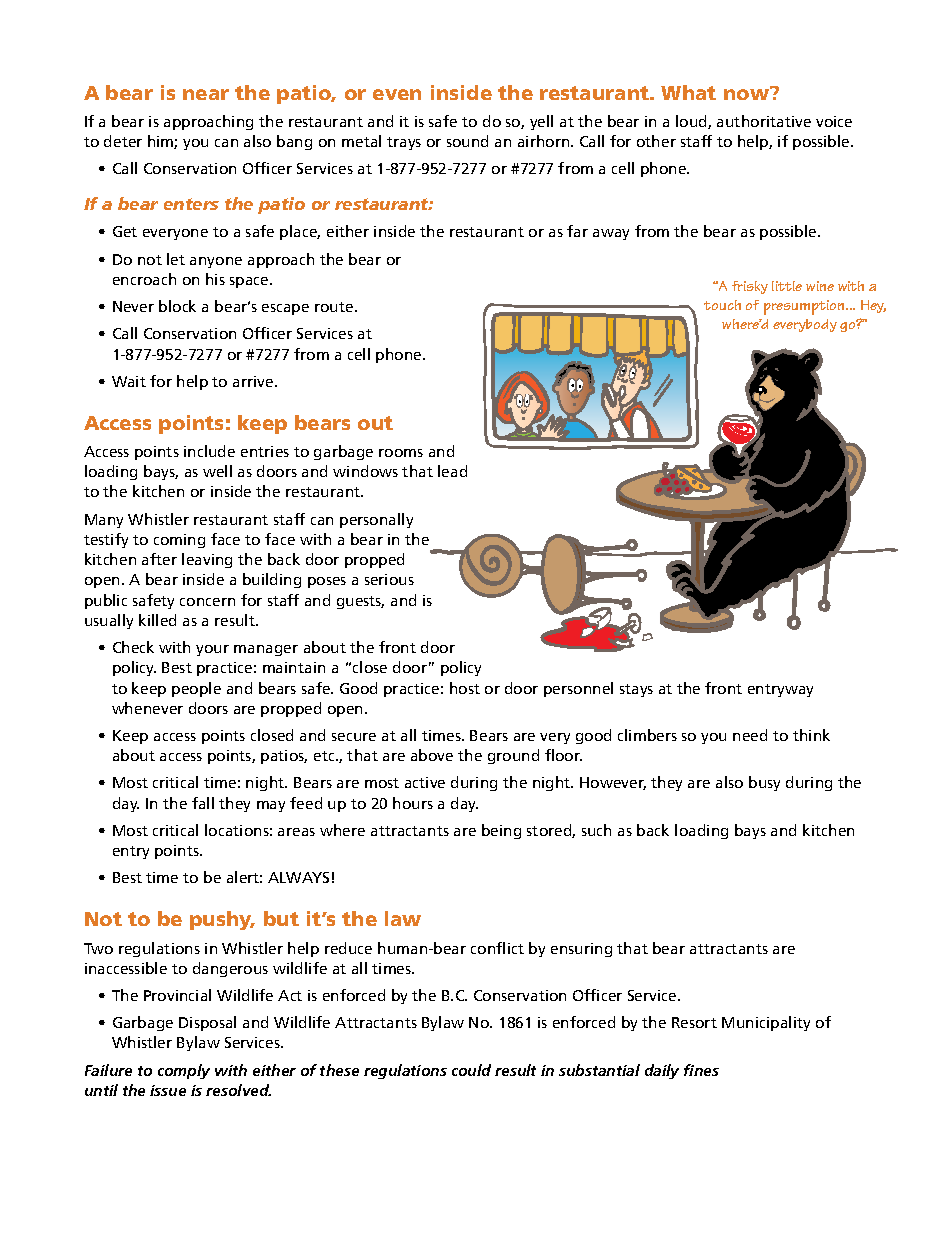 This document has width=952, height=1233. I want to click on sound, so click(467, 141).
